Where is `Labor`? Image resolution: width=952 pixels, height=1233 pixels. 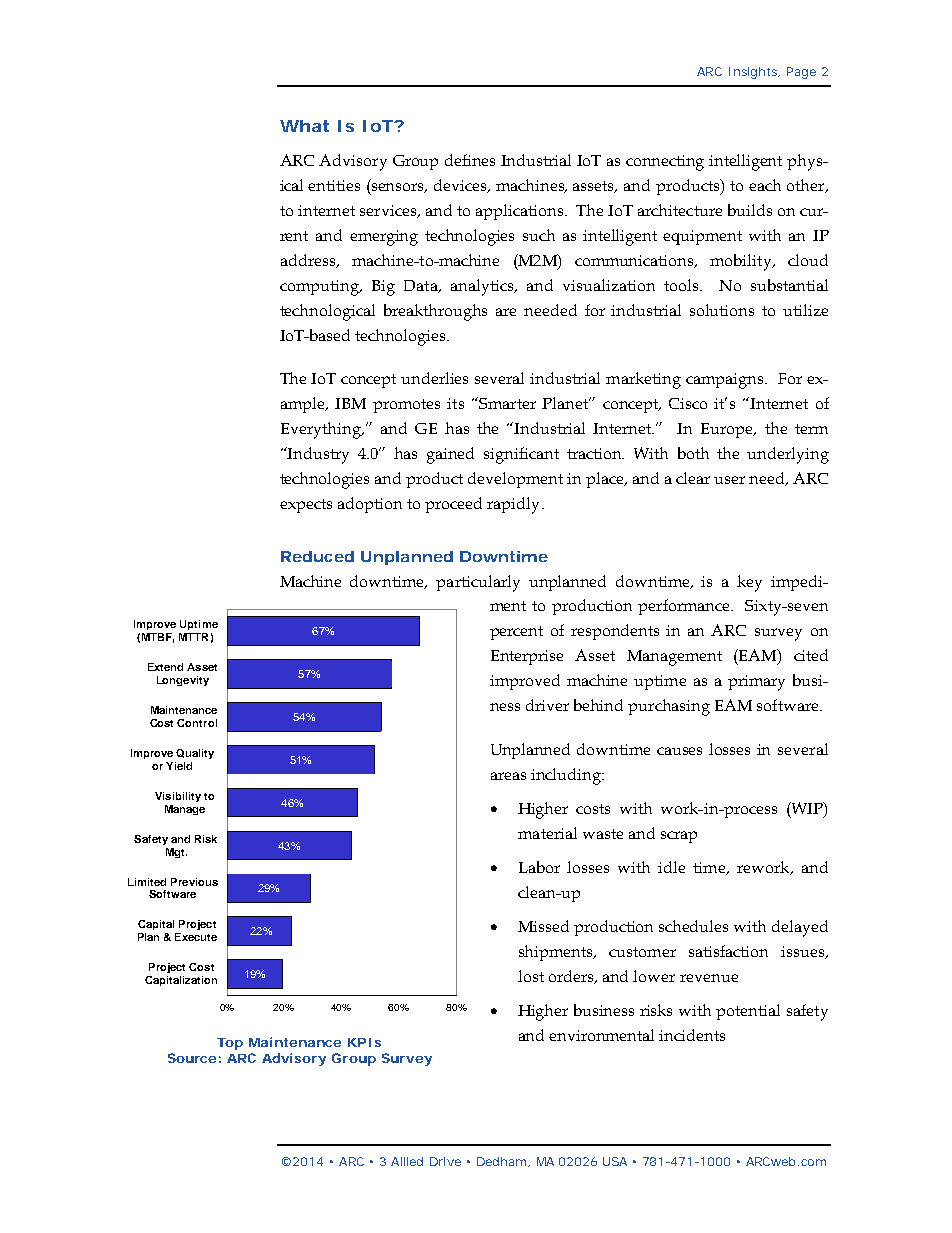 Labor is located at coordinates (539, 867).
